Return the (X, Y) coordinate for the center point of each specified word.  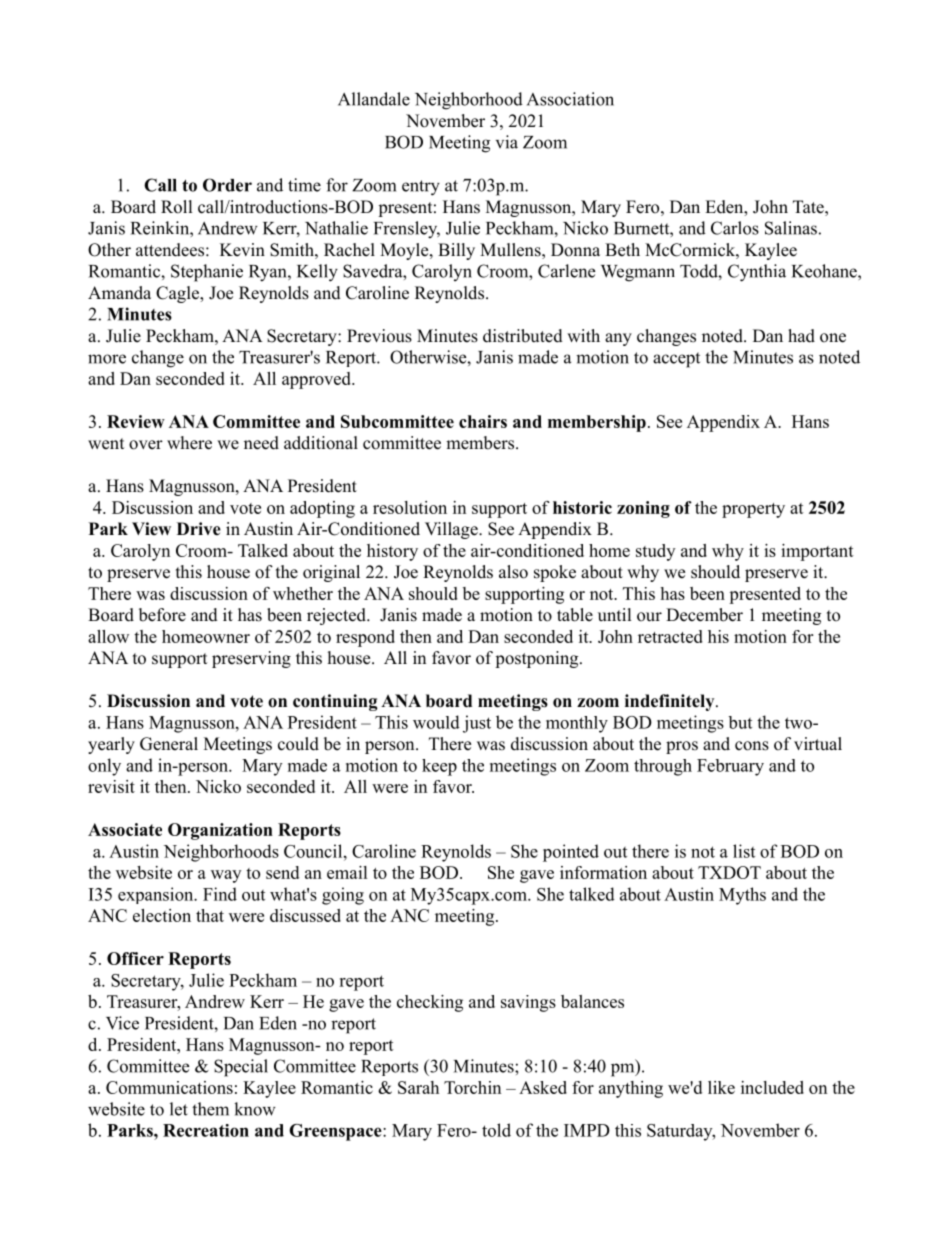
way (226, 876)
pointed (571, 853)
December (704, 615)
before (162, 615)
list (744, 851)
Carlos (735, 228)
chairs (483, 421)
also (513, 572)
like (721, 1087)
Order (227, 185)
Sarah (418, 1087)
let (179, 1109)
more (107, 359)
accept (676, 360)
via (507, 142)
